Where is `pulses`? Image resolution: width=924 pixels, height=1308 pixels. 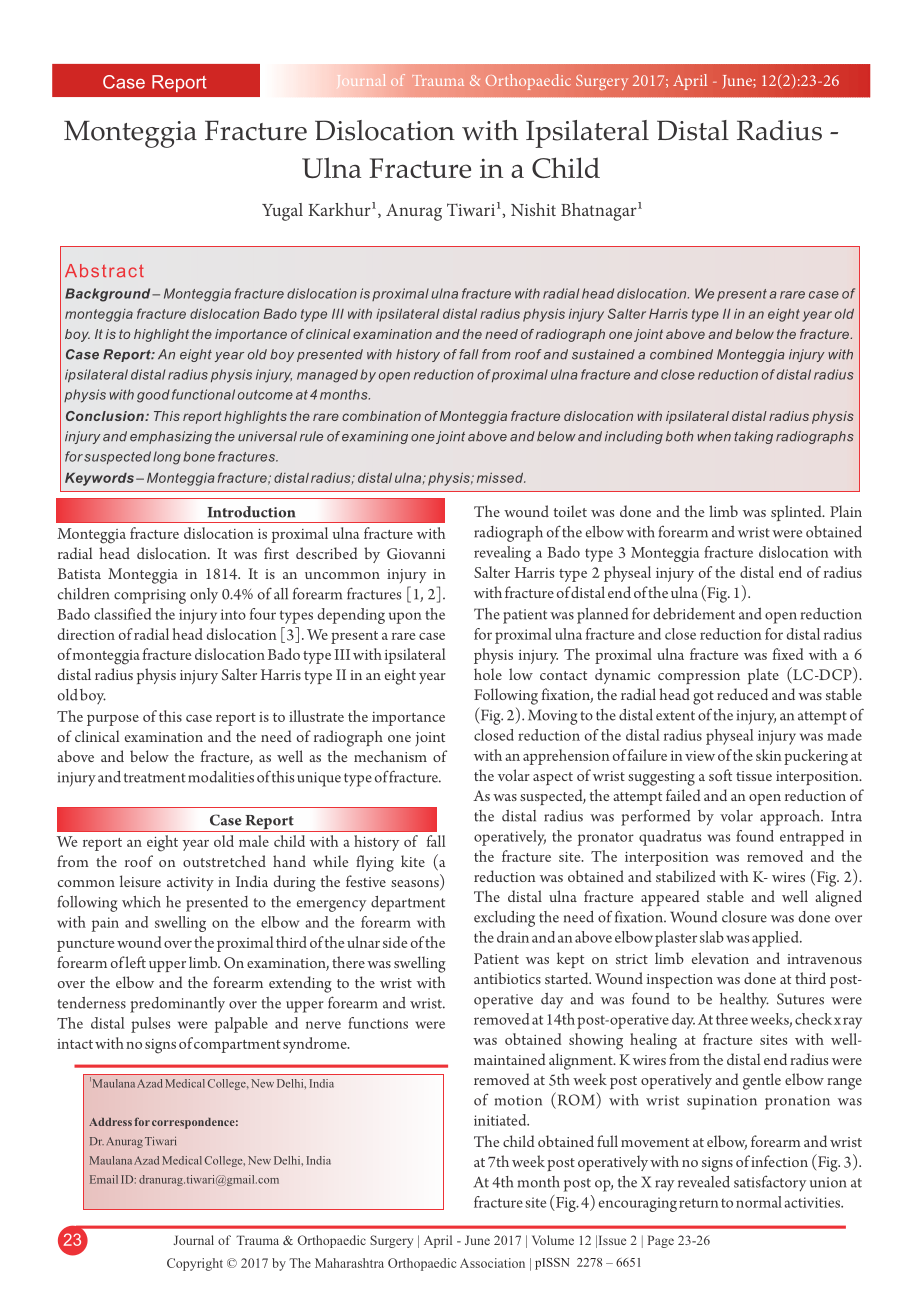
pulses is located at coordinates (150, 1025).
